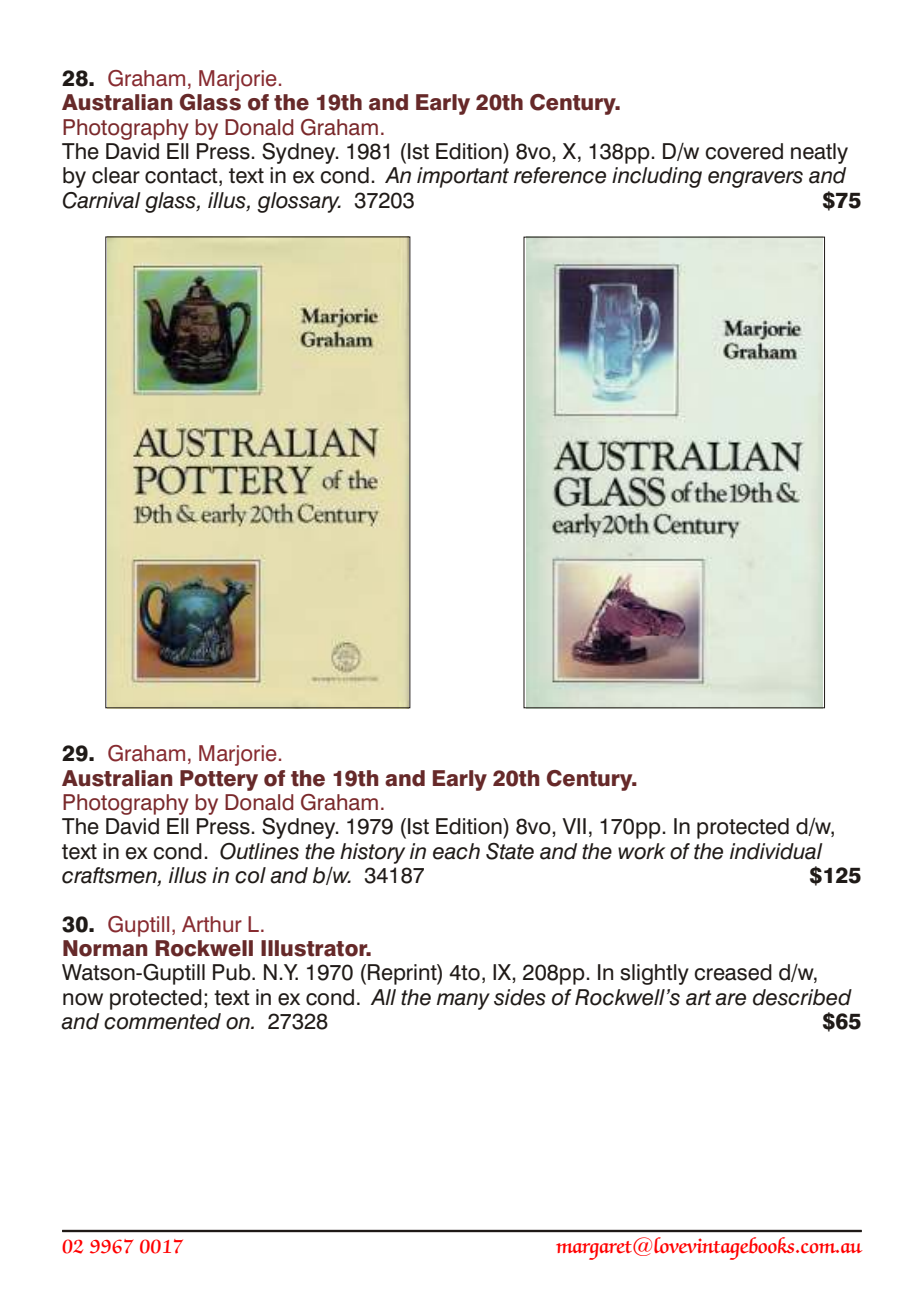  I want to click on contact, so click(182, 177).
